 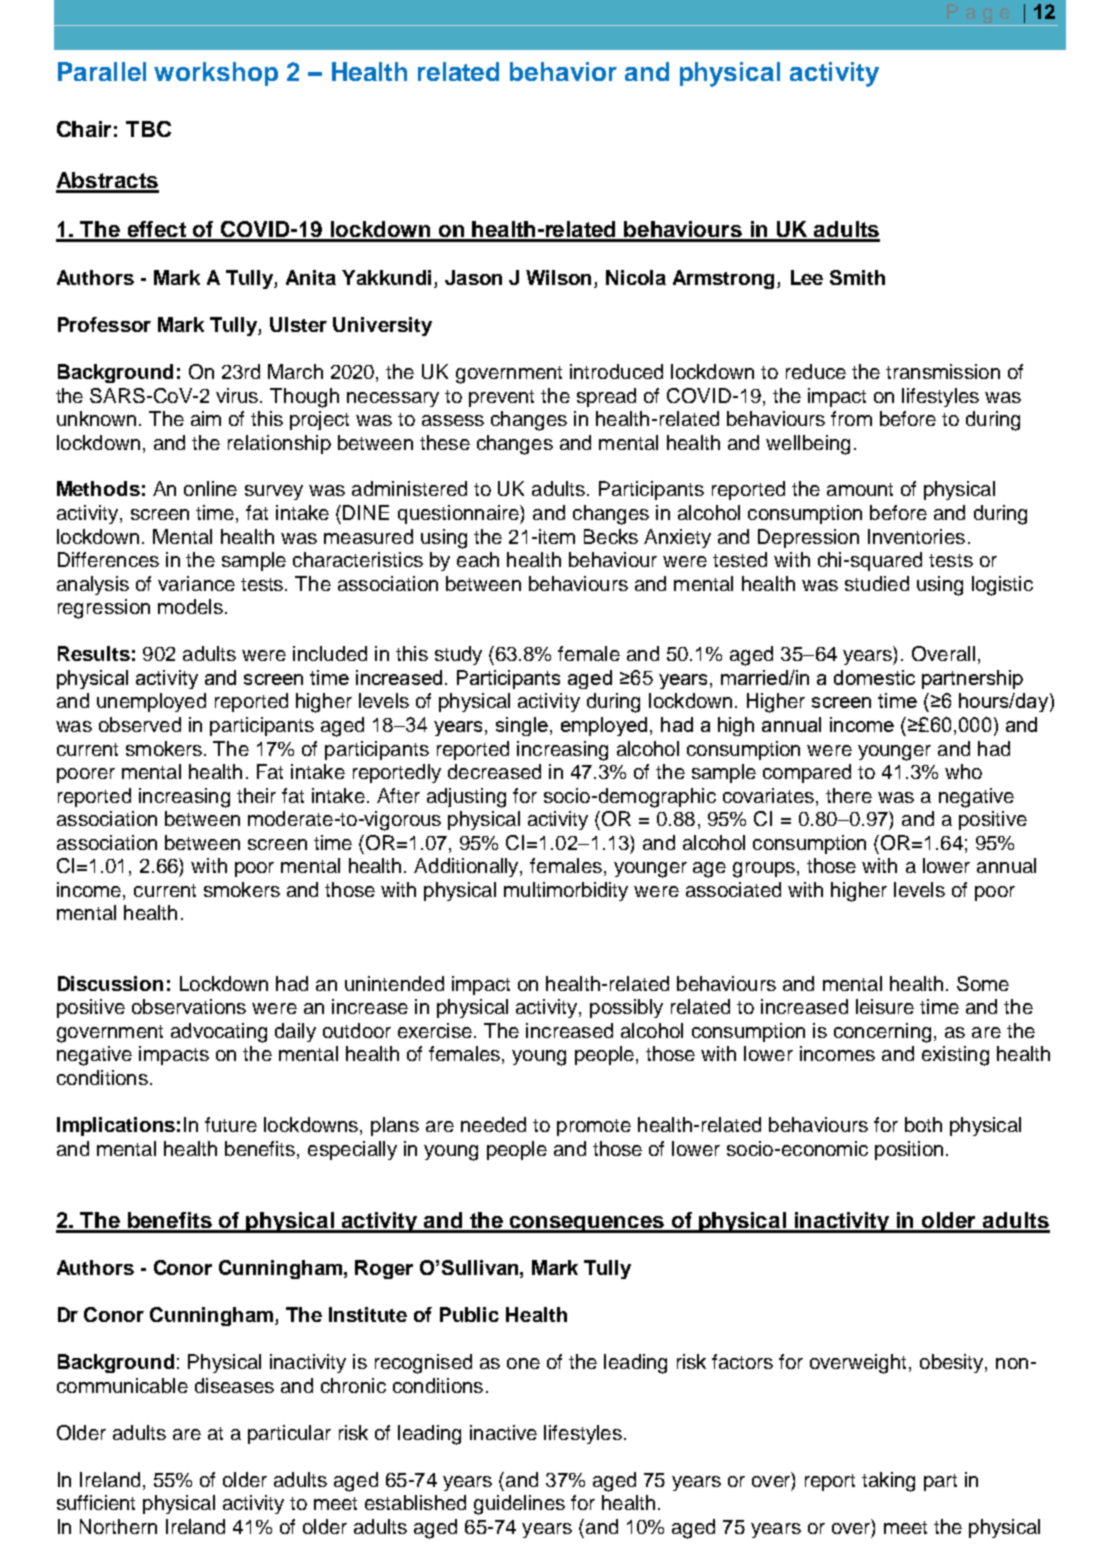 What do you see at coordinates (849, 795) in the document?
I see `there` at bounding box center [849, 795].
